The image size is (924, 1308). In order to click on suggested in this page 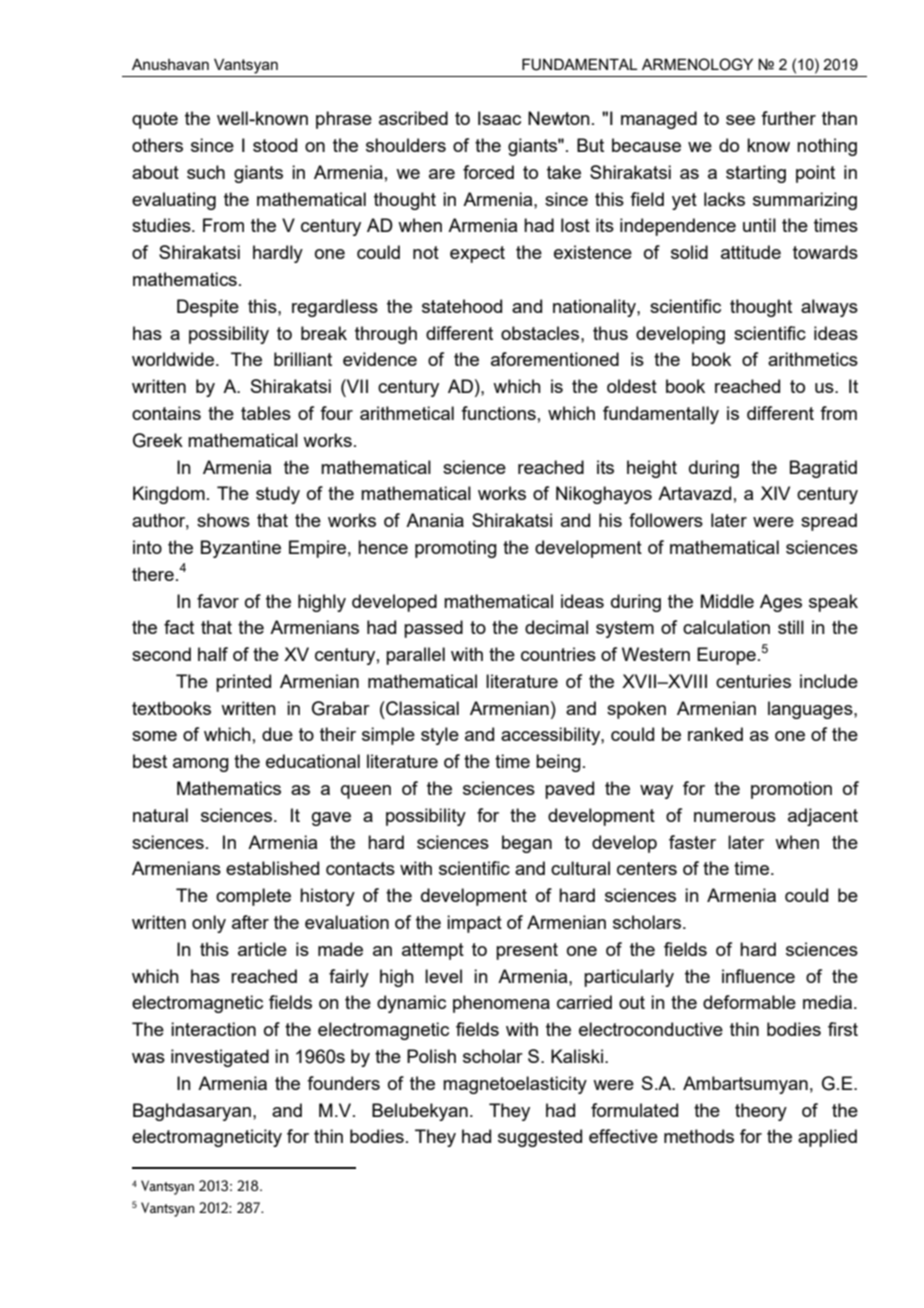, I will do `click(540, 1138)`.
